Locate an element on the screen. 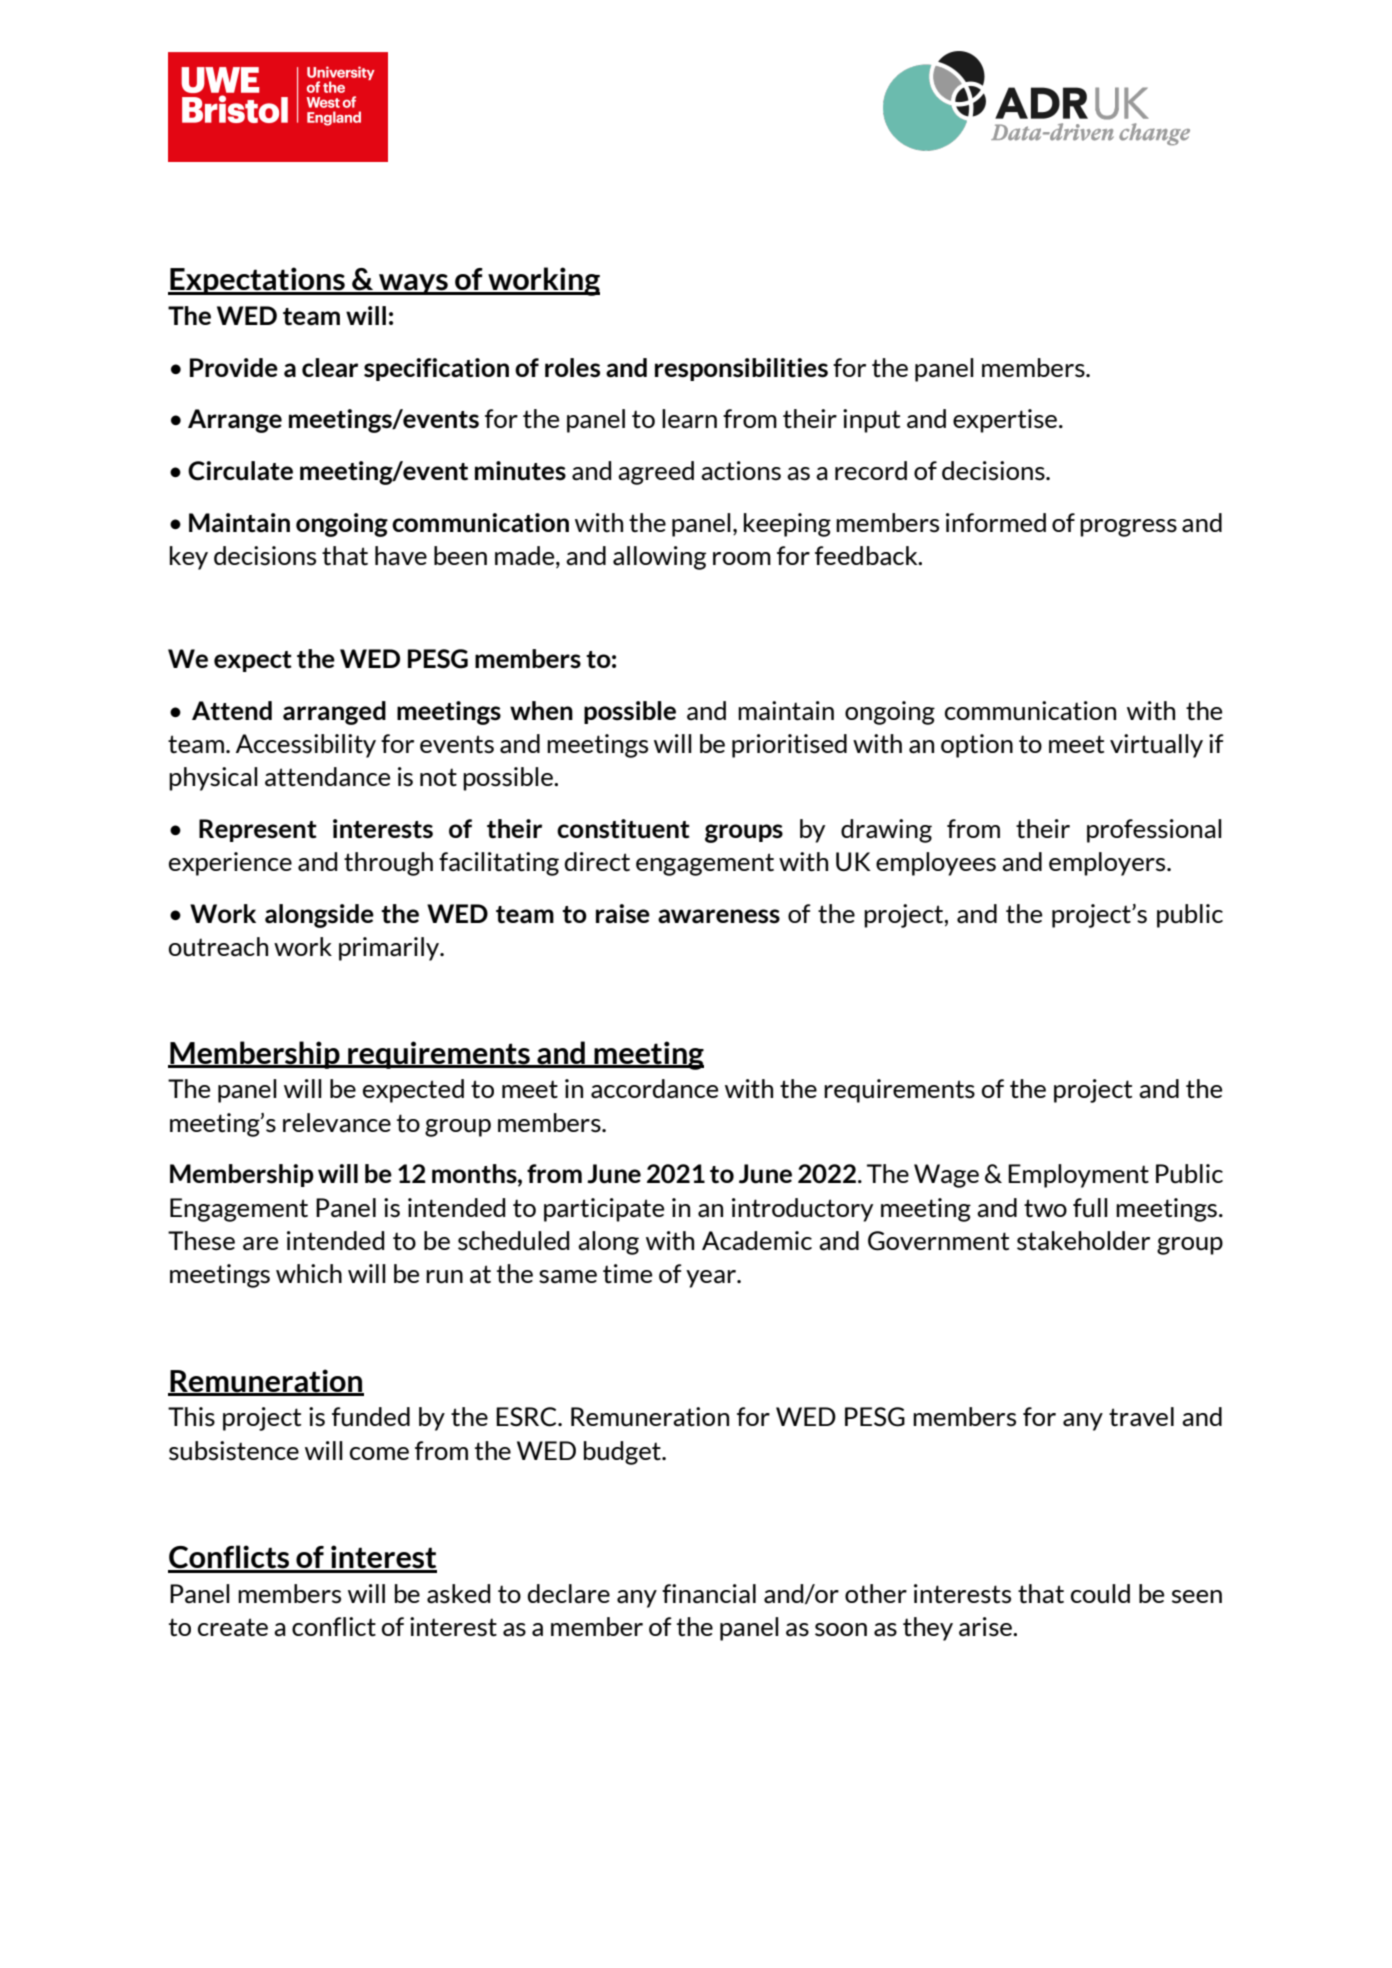  constituent is located at coordinates (623, 829).
